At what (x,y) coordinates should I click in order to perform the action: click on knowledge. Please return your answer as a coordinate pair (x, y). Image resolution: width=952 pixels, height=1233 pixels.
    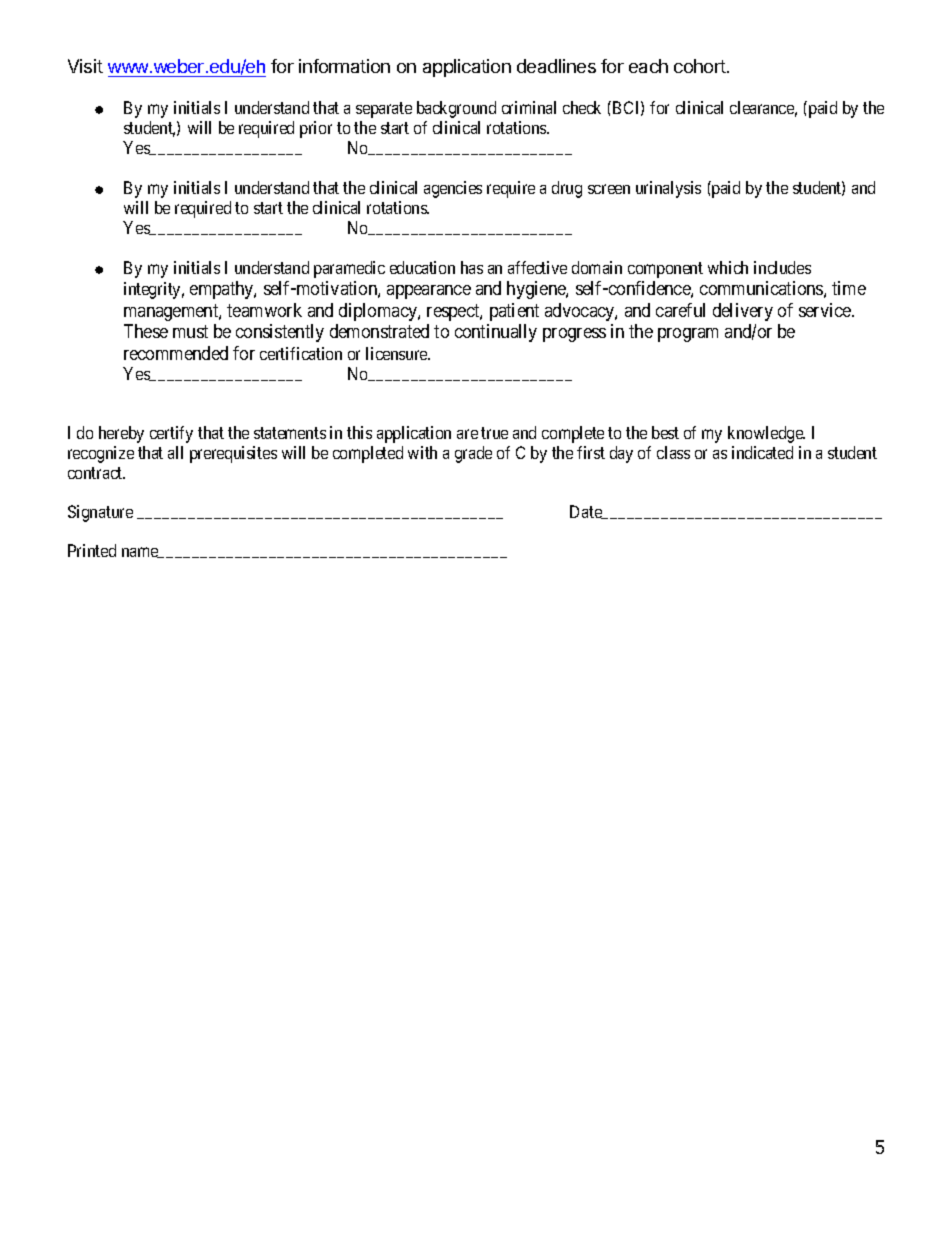
    Looking at the image, I should click on (766, 434).
